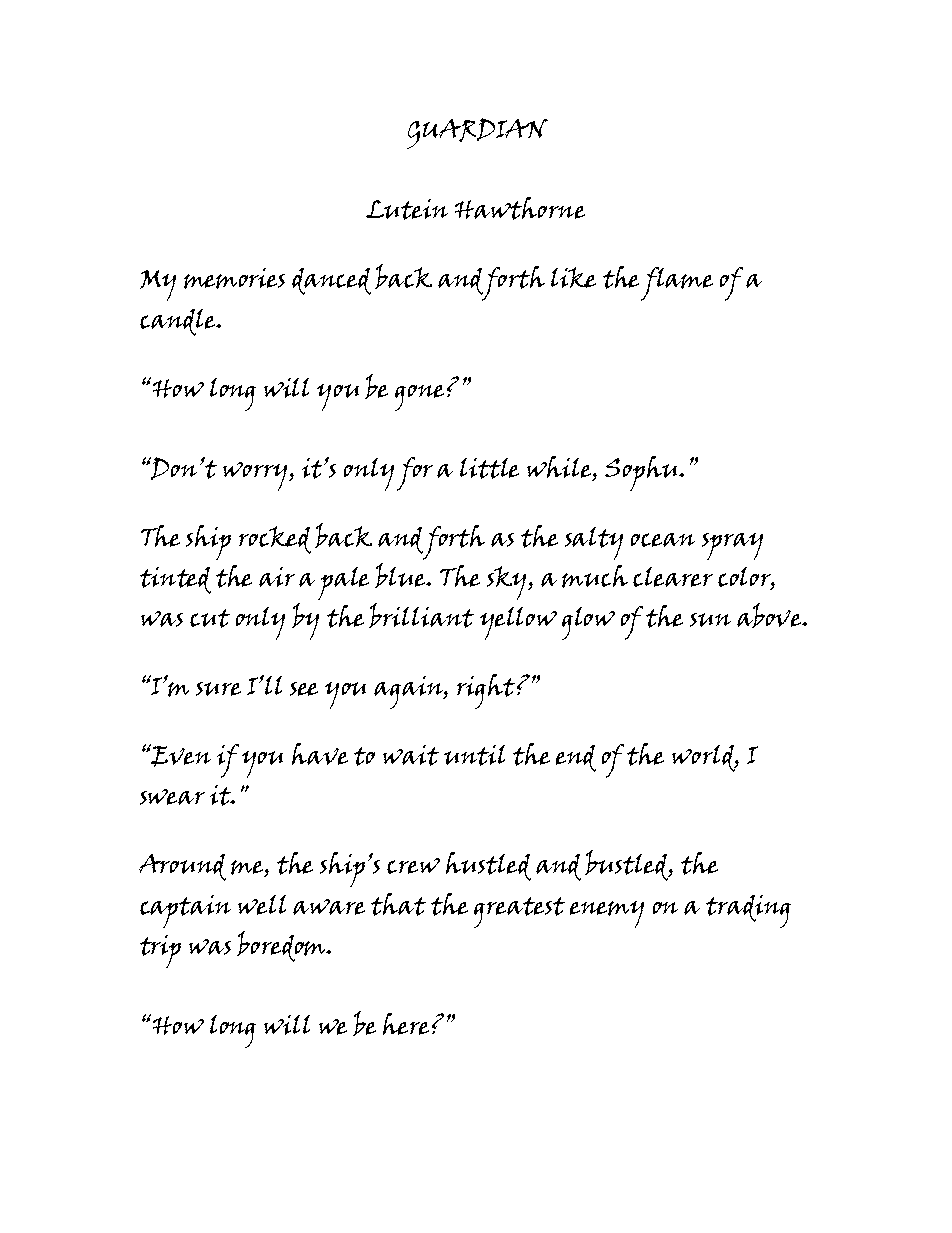  Describe the element at coordinates (172, 797) in the page. I see `swear` at that location.
